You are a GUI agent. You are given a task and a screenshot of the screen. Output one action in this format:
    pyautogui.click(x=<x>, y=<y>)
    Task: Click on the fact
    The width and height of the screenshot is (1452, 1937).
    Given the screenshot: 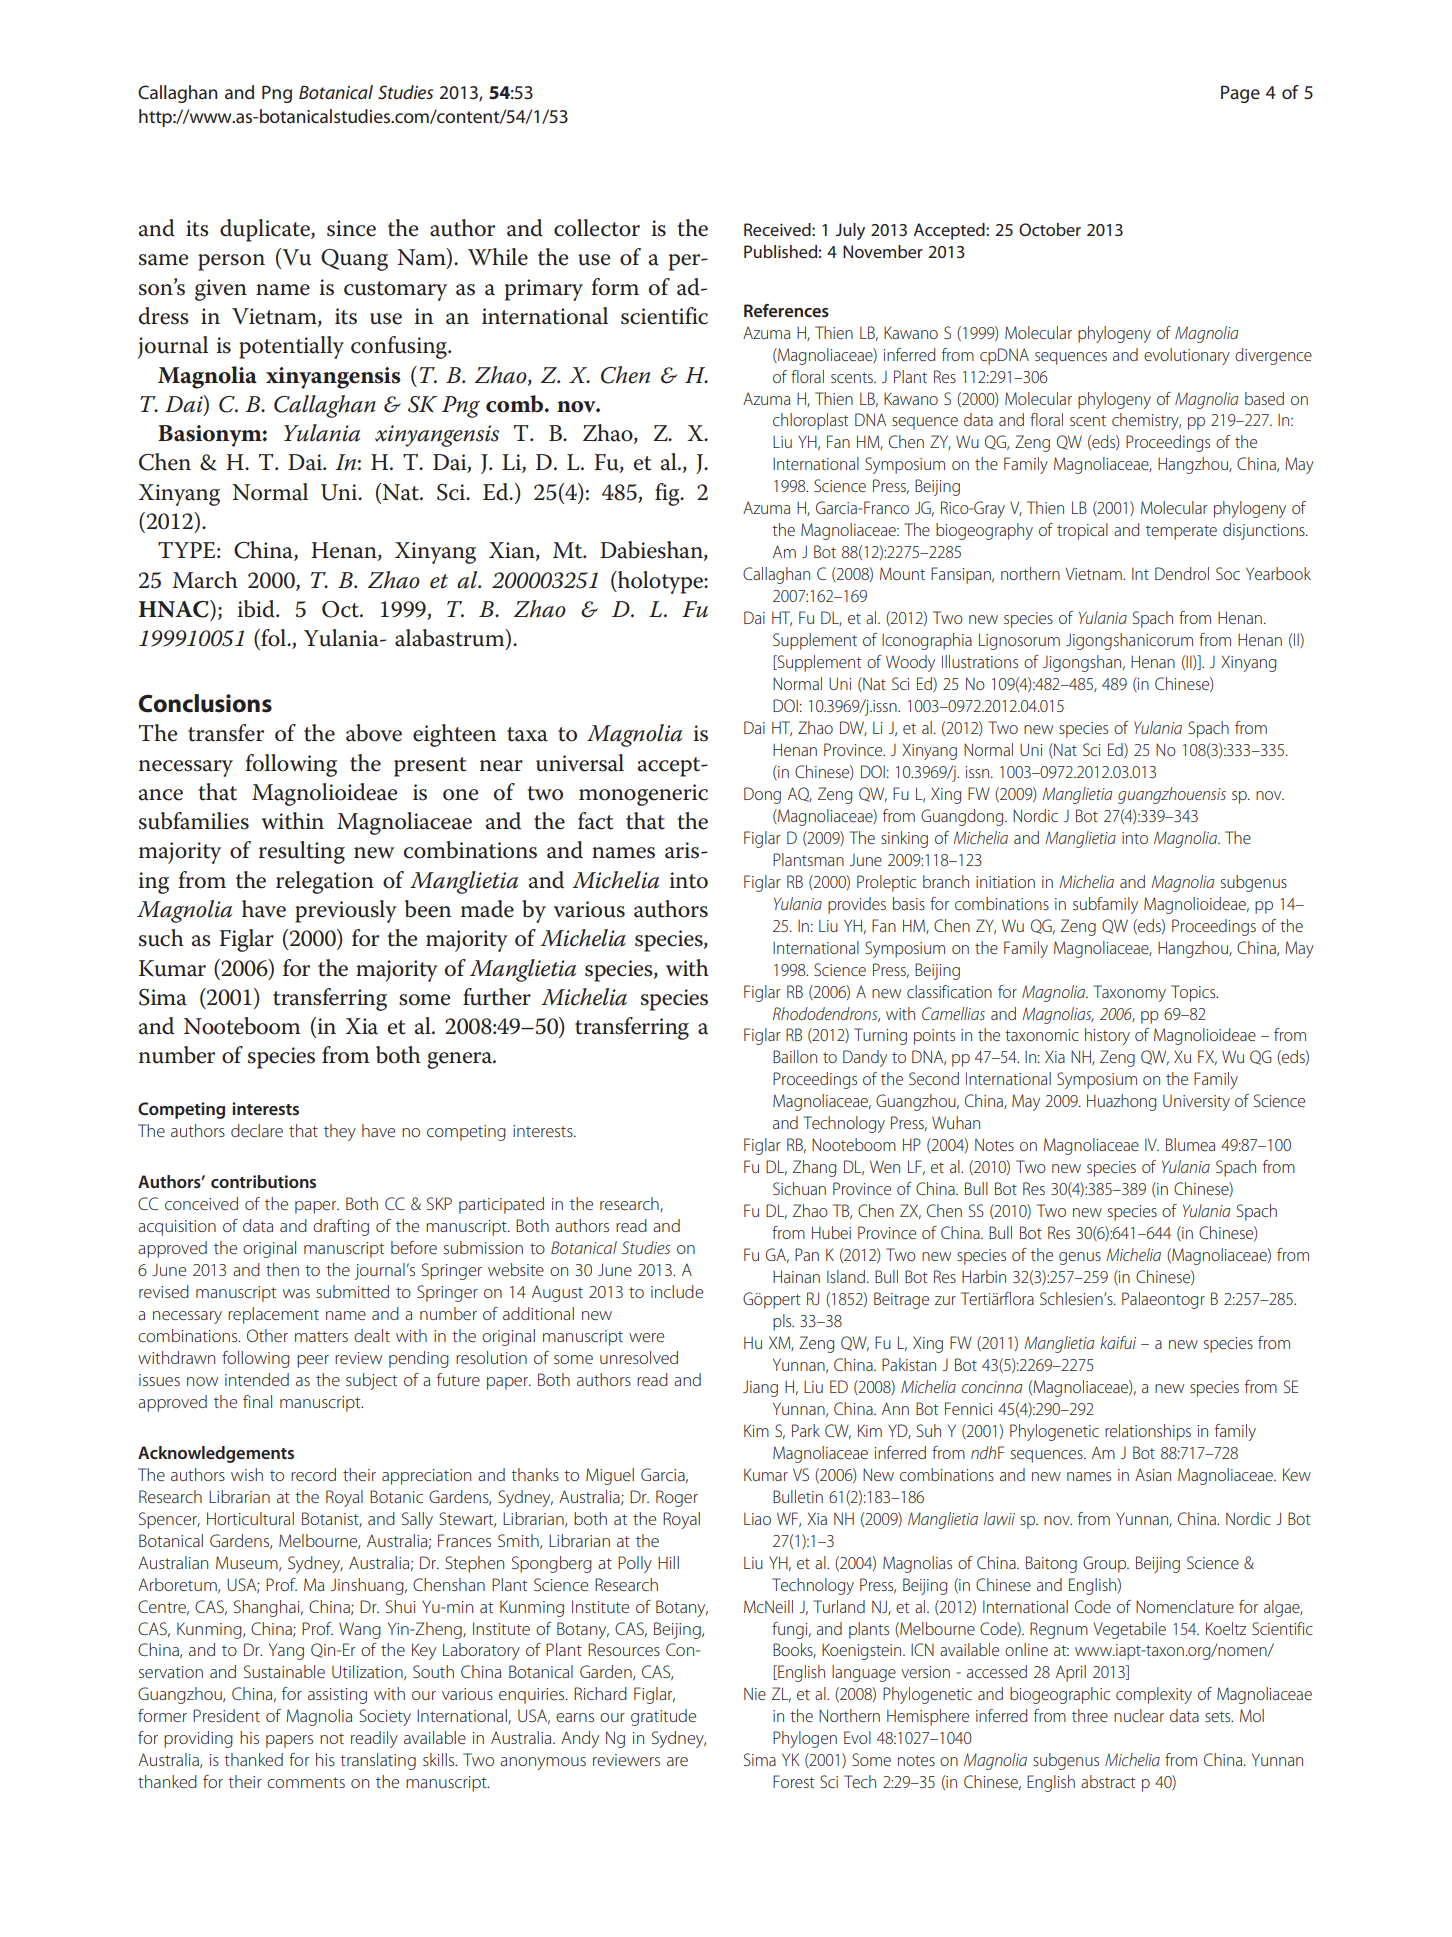 What is the action you would take?
    pyautogui.click(x=596, y=821)
